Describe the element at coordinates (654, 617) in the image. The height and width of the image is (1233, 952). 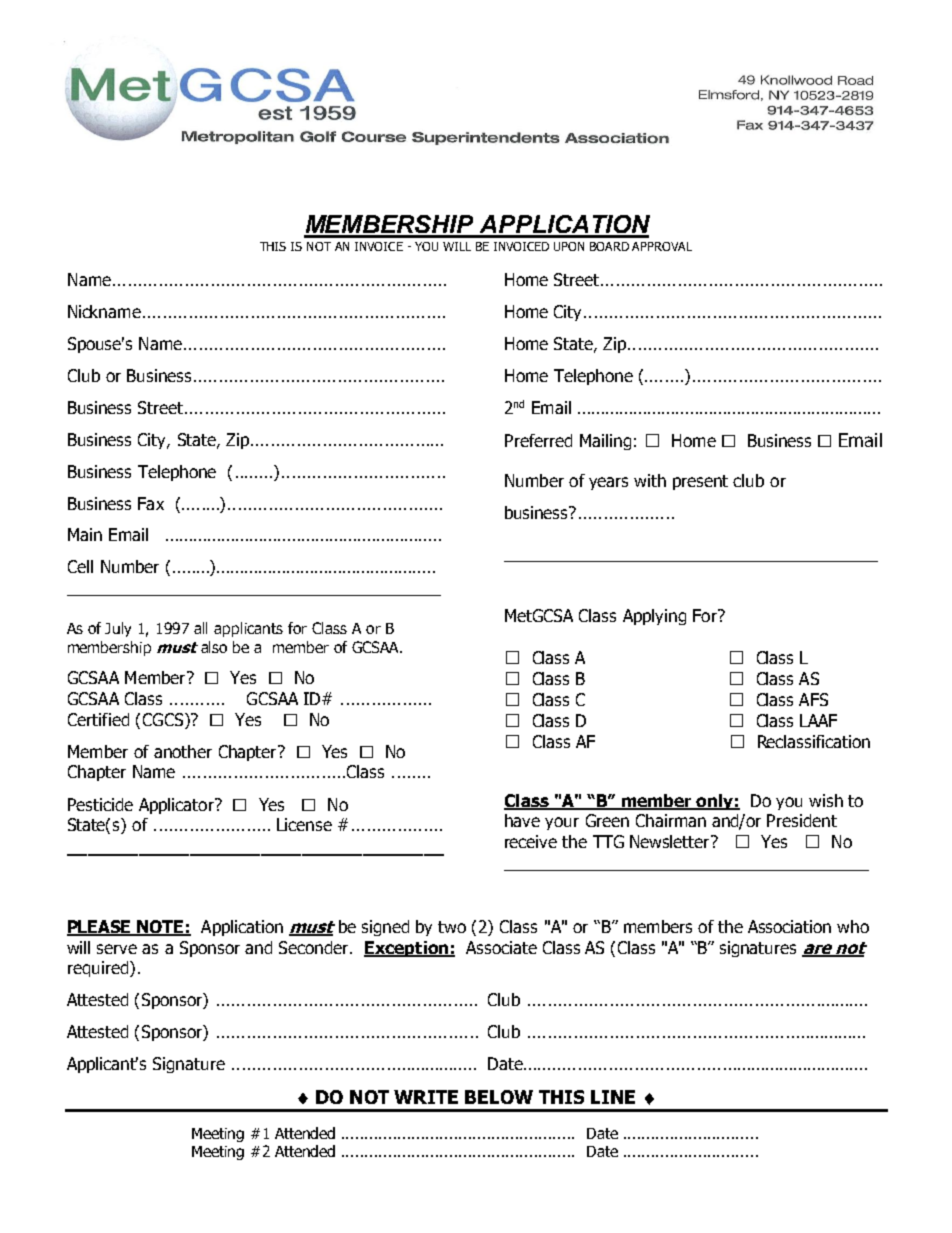
I see `Applying` at that location.
